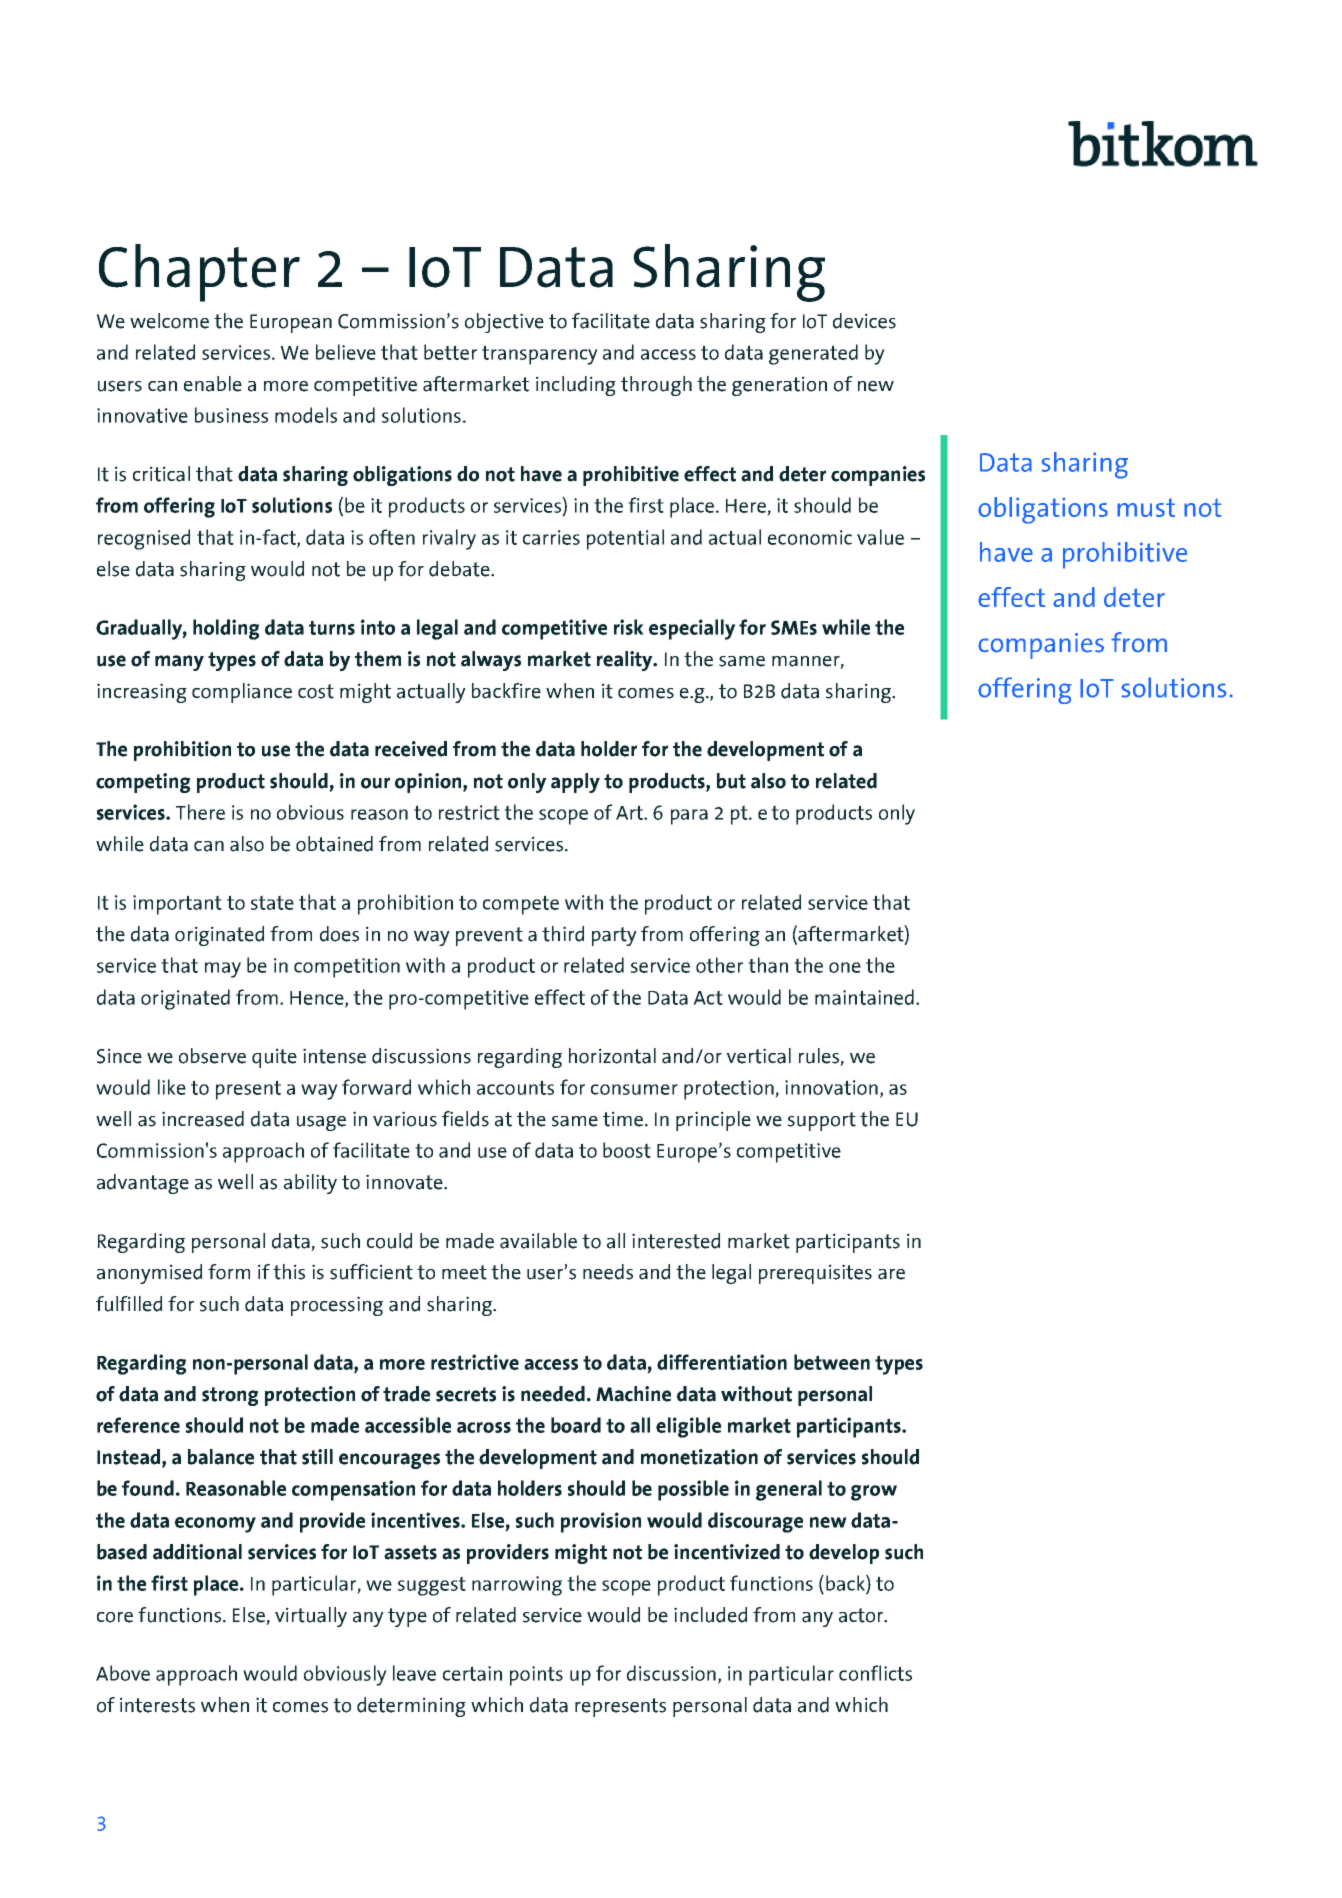  Describe the element at coordinates (864, 321) in the screenshot. I see `devices` at that location.
